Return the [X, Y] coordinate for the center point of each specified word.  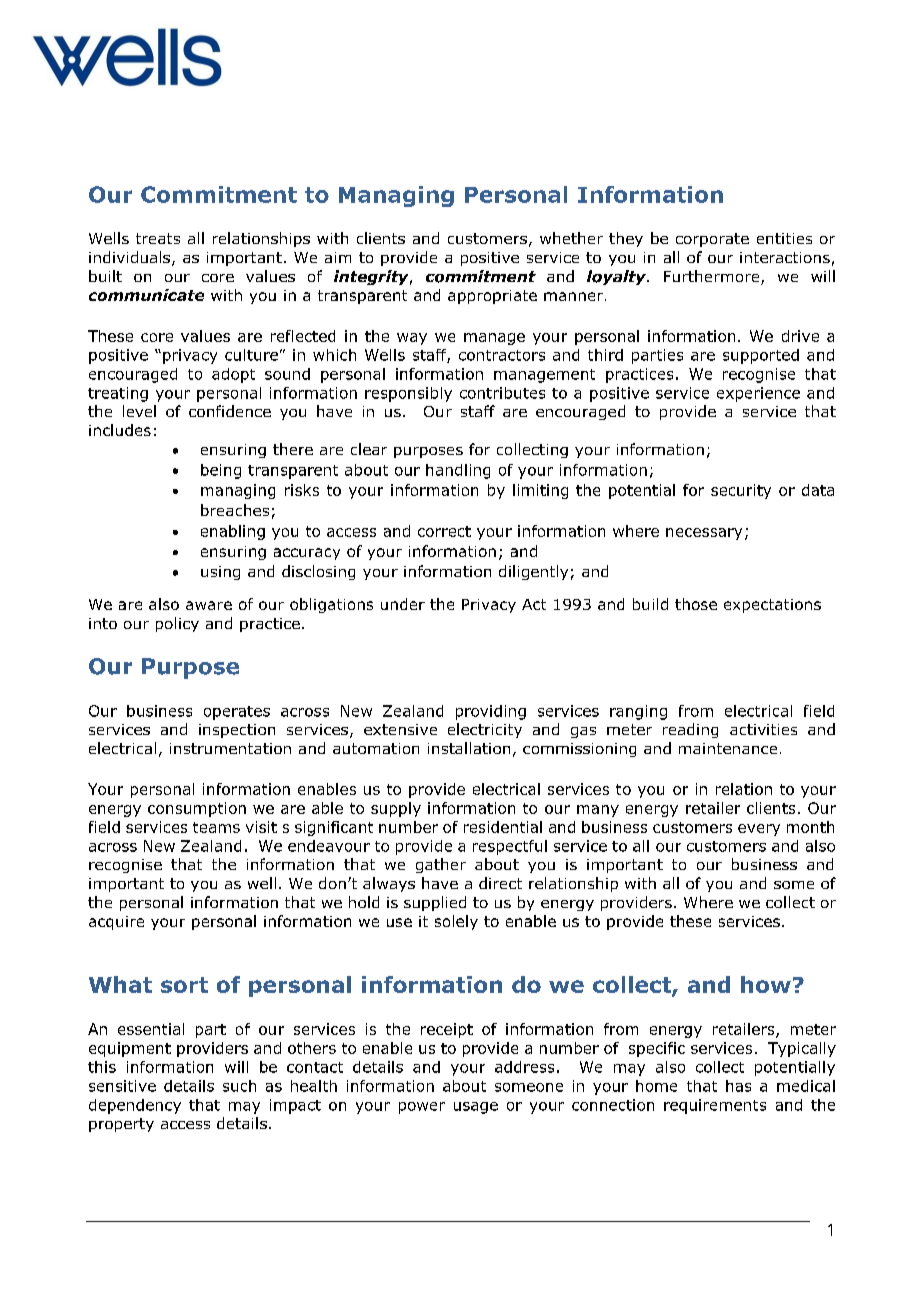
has [738, 1086]
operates [237, 713]
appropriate [492, 297]
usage [476, 1108]
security [741, 491]
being [221, 471]
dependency [135, 1106]
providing [491, 712]
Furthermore [713, 277]
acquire [116, 923]
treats [158, 238]
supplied [435, 903]
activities [763, 729]
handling [458, 471]
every [759, 830]
